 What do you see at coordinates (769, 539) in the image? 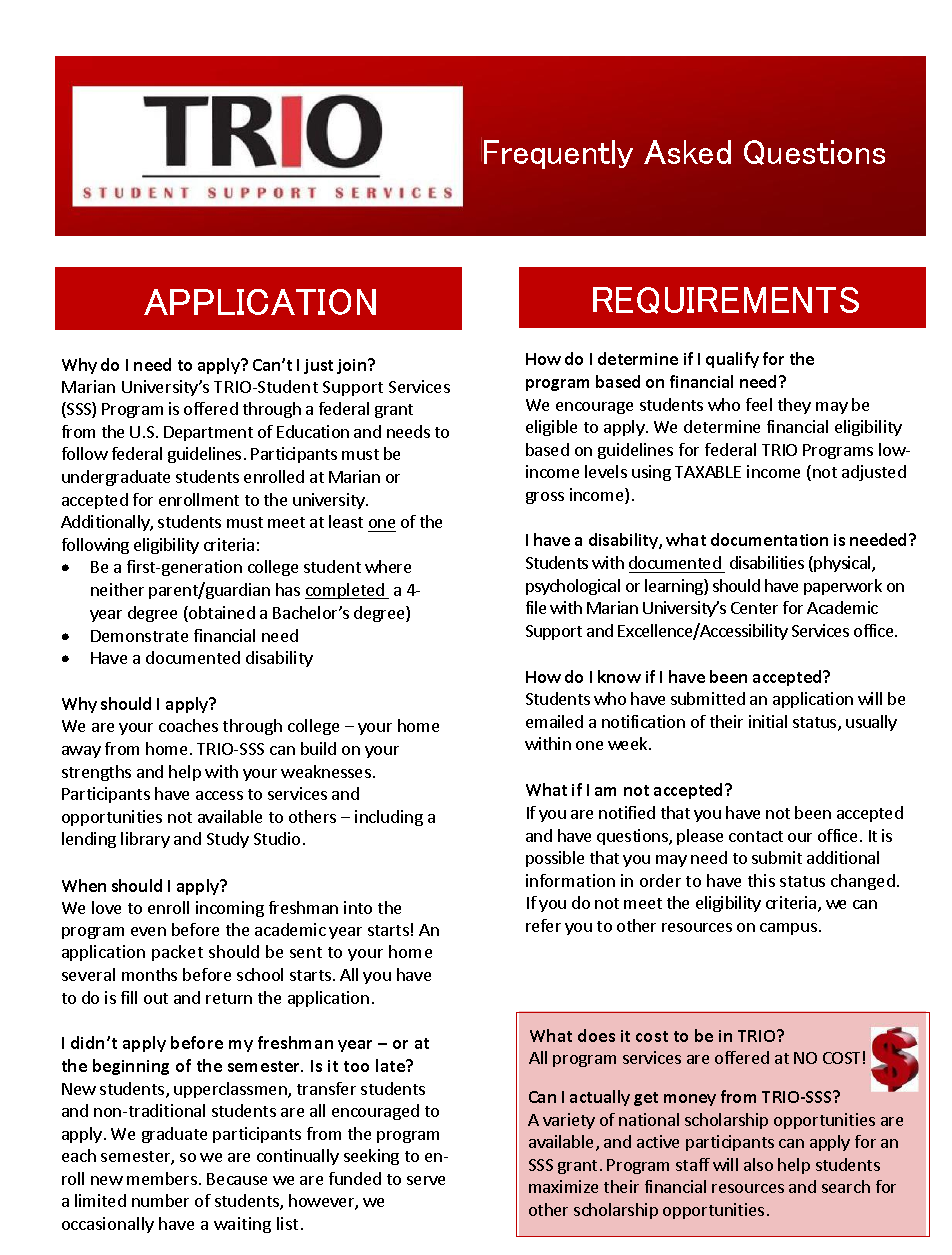
I see `documentation` at bounding box center [769, 539].
